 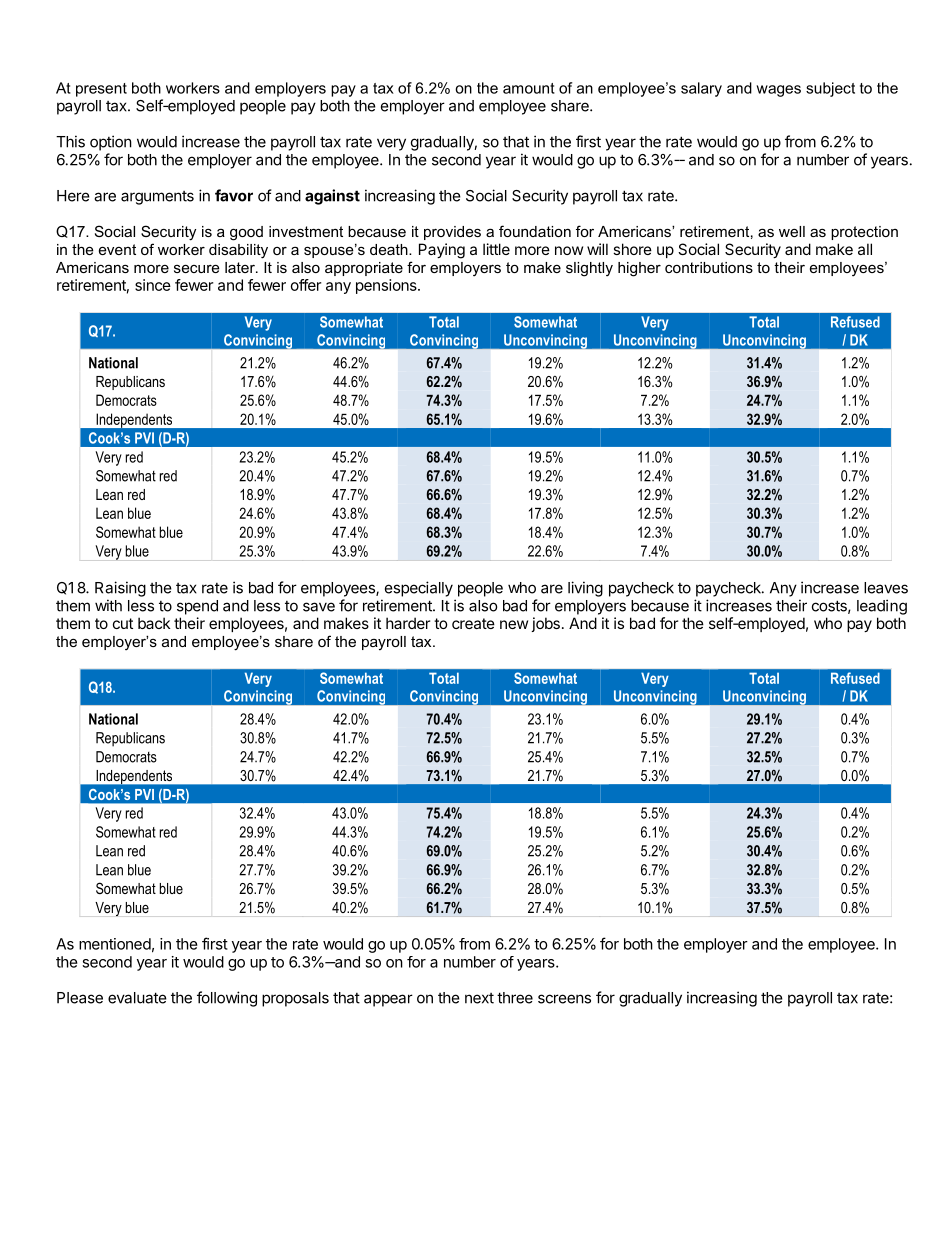 What do you see at coordinates (778, 91) in the screenshot?
I see `wages` at bounding box center [778, 91].
